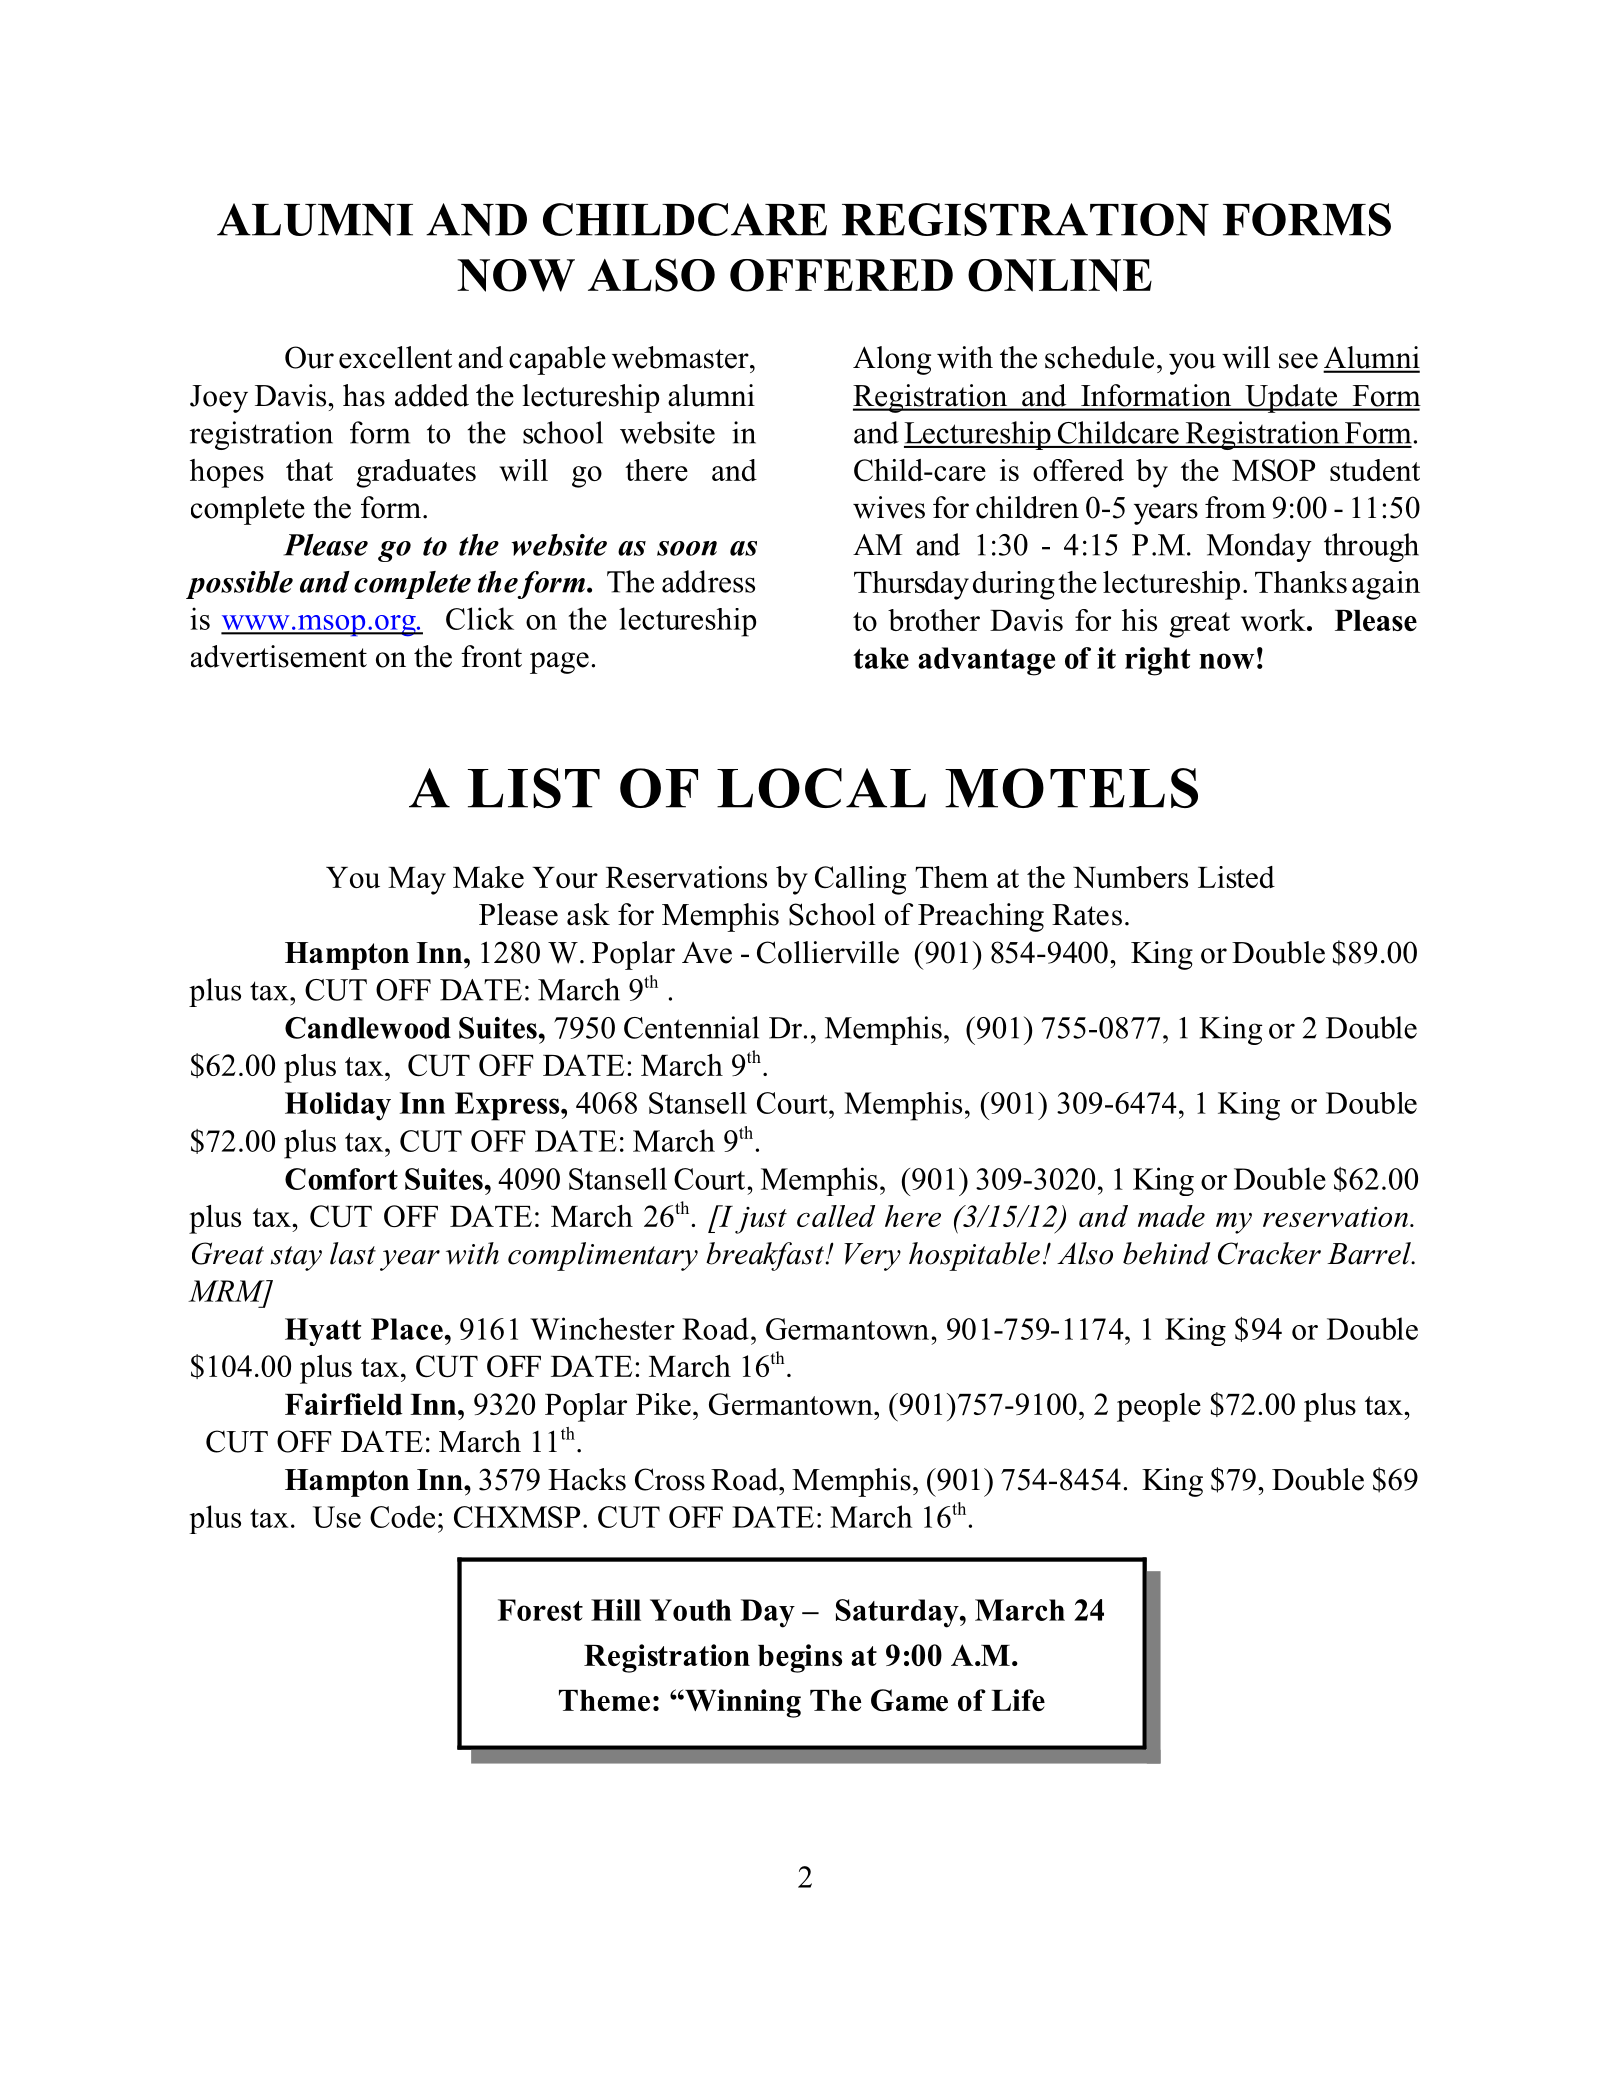 Image resolution: width=1611 pixels, height=2085 pixels. I want to click on Ave, so click(707, 953).
